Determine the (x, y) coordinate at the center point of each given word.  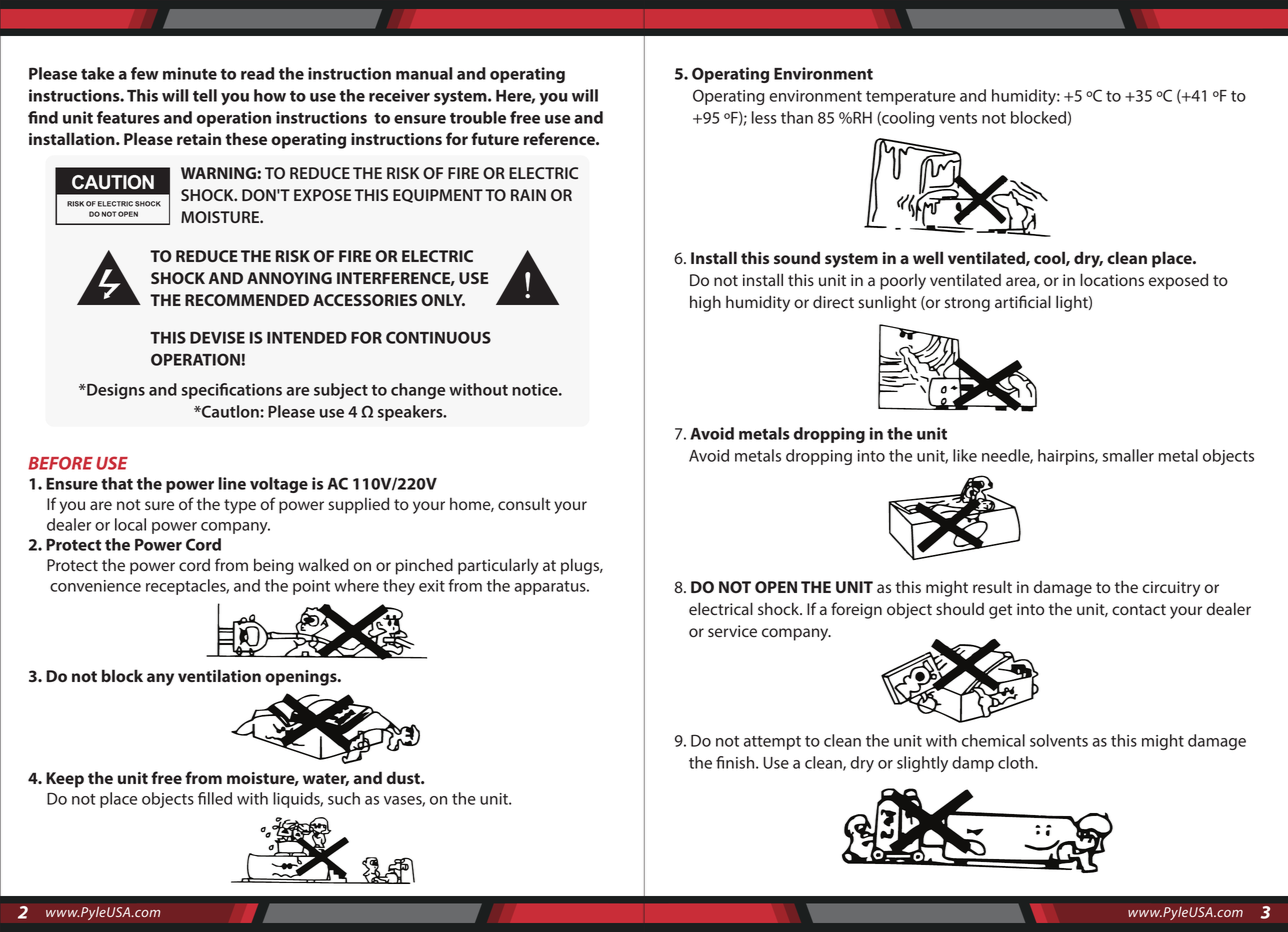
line (232, 483)
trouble (478, 117)
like (965, 455)
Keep (65, 780)
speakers (411, 413)
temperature (911, 98)
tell (205, 95)
